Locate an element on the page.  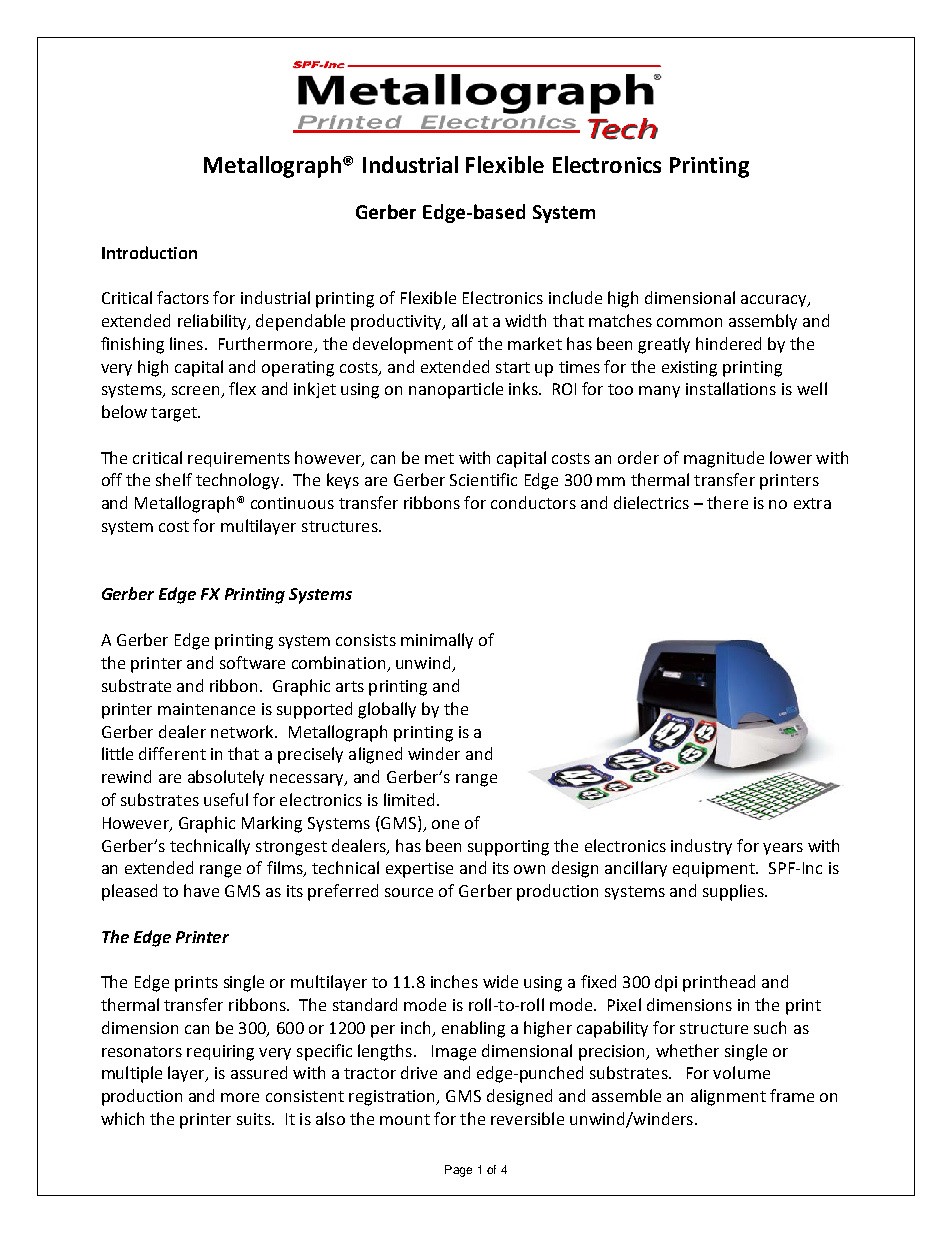
globally is located at coordinates (387, 710).
